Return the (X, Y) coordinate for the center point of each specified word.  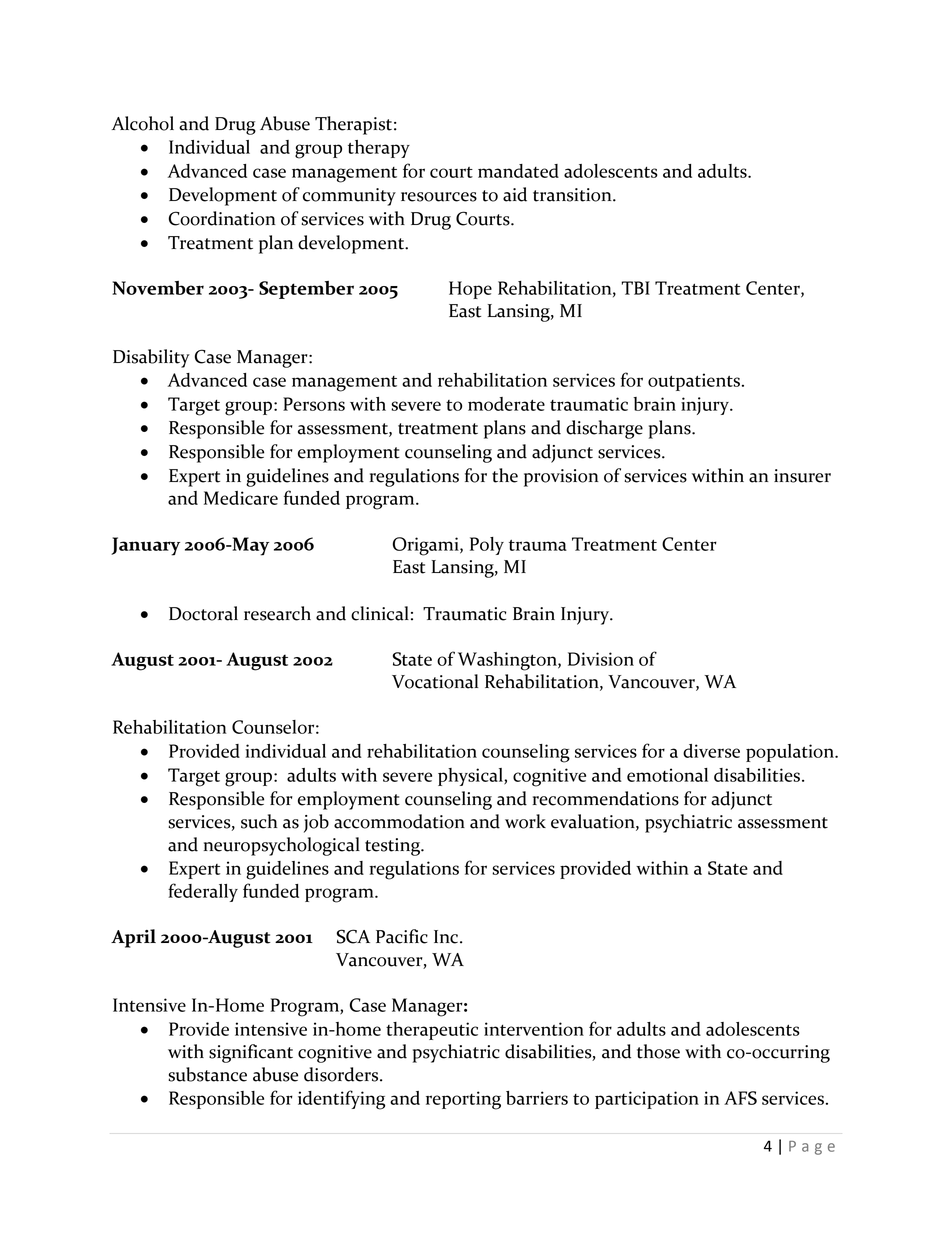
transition (573, 195)
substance (207, 1074)
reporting (463, 1100)
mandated (518, 171)
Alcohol (143, 123)
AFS (740, 1098)
